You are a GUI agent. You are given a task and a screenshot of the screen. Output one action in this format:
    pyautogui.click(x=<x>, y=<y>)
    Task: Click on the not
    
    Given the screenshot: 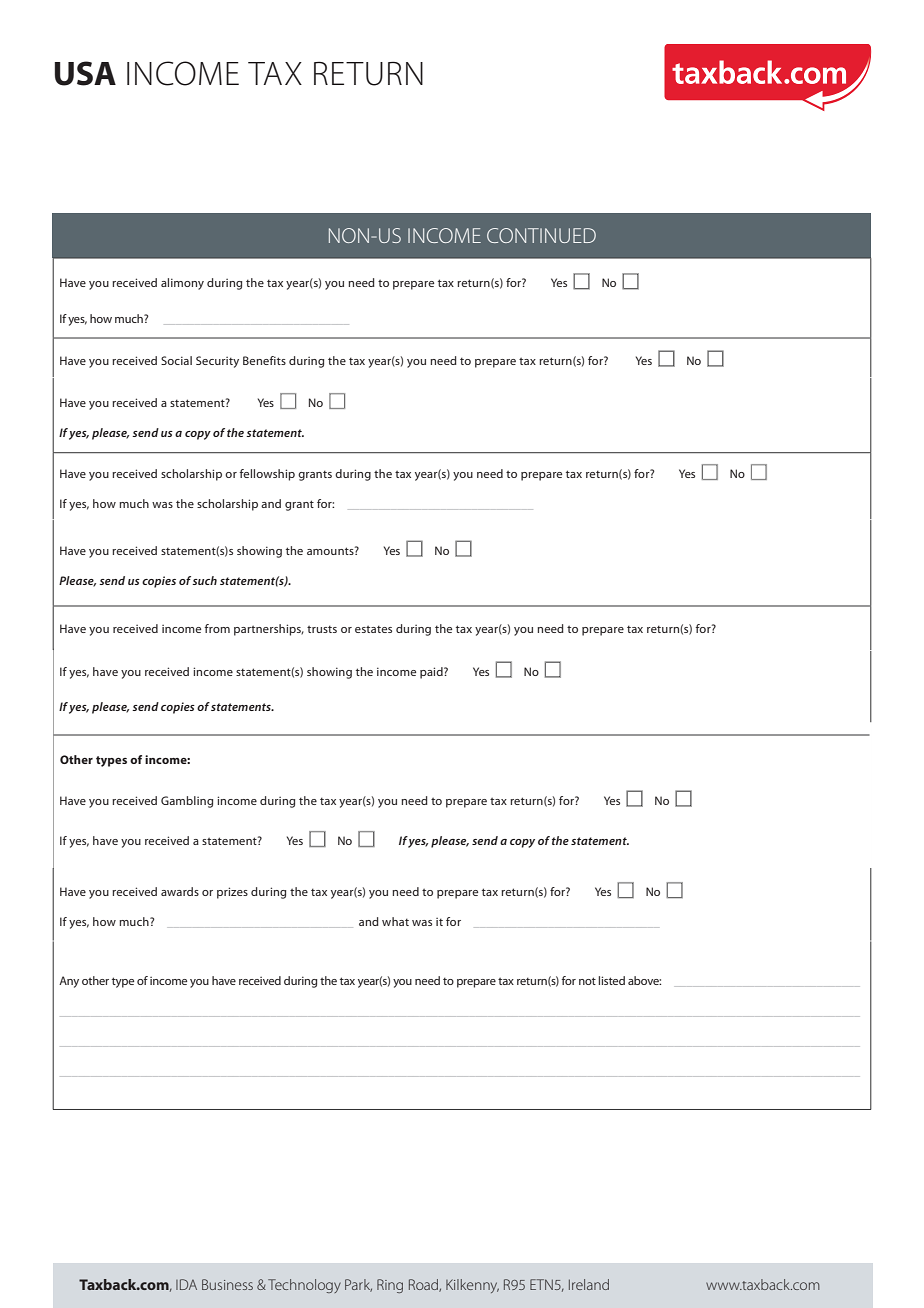 What is the action you would take?
    pyautogui.click(x=587, y=981)
